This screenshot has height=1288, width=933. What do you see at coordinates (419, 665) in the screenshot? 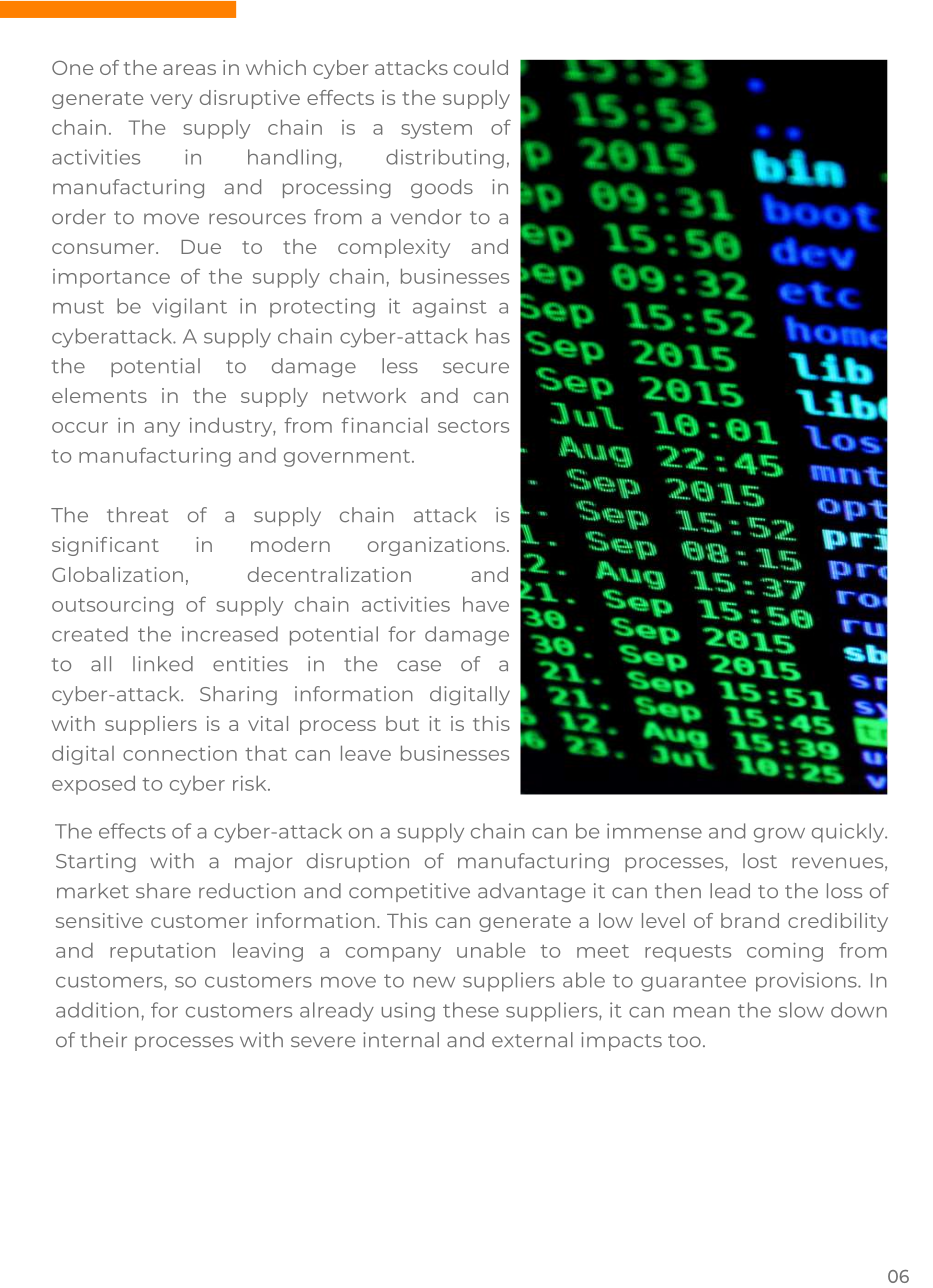
I see `case` at bounding box center [419, 665].
